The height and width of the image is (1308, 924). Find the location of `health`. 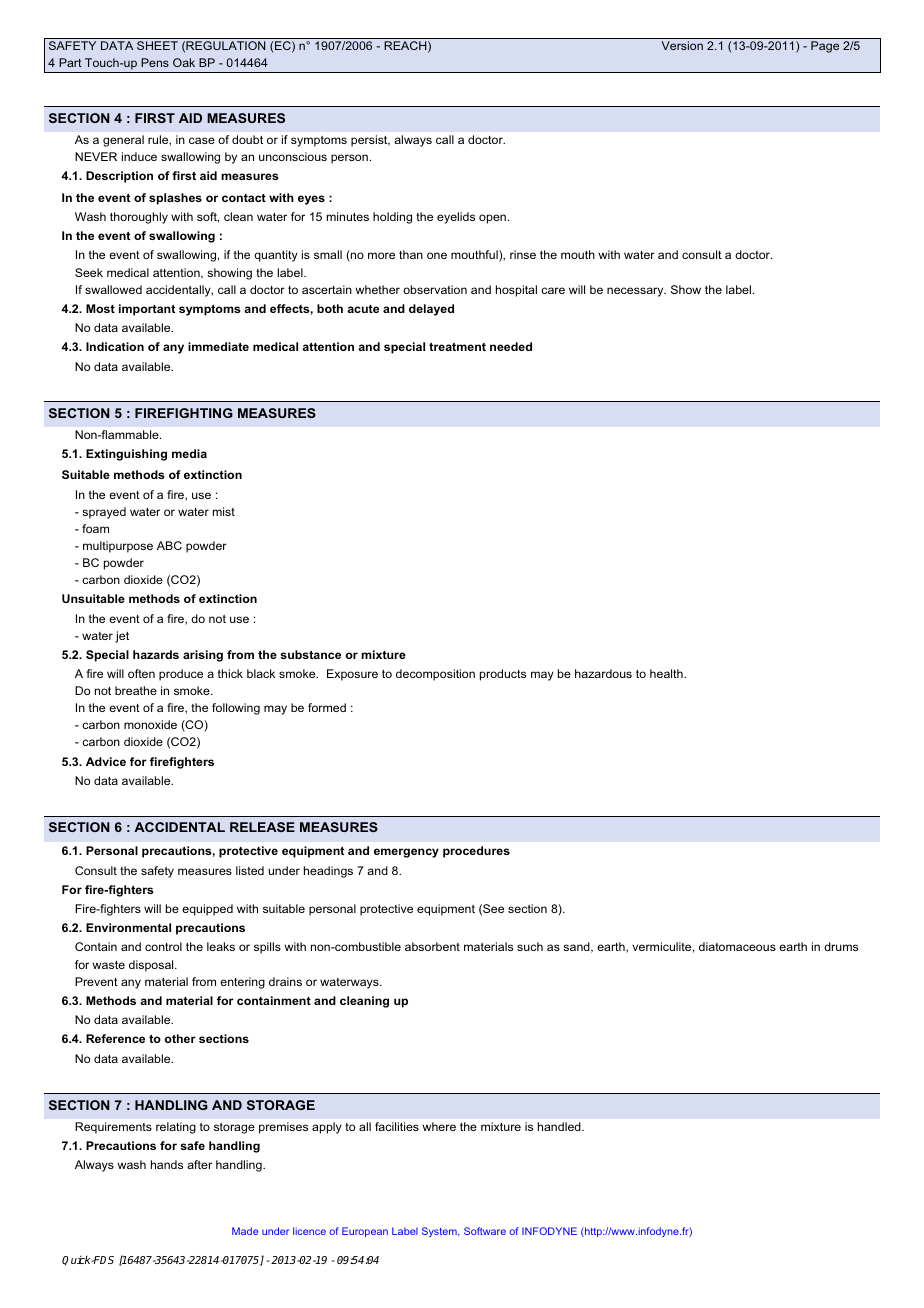

health is located at coordinates (667, 673).
